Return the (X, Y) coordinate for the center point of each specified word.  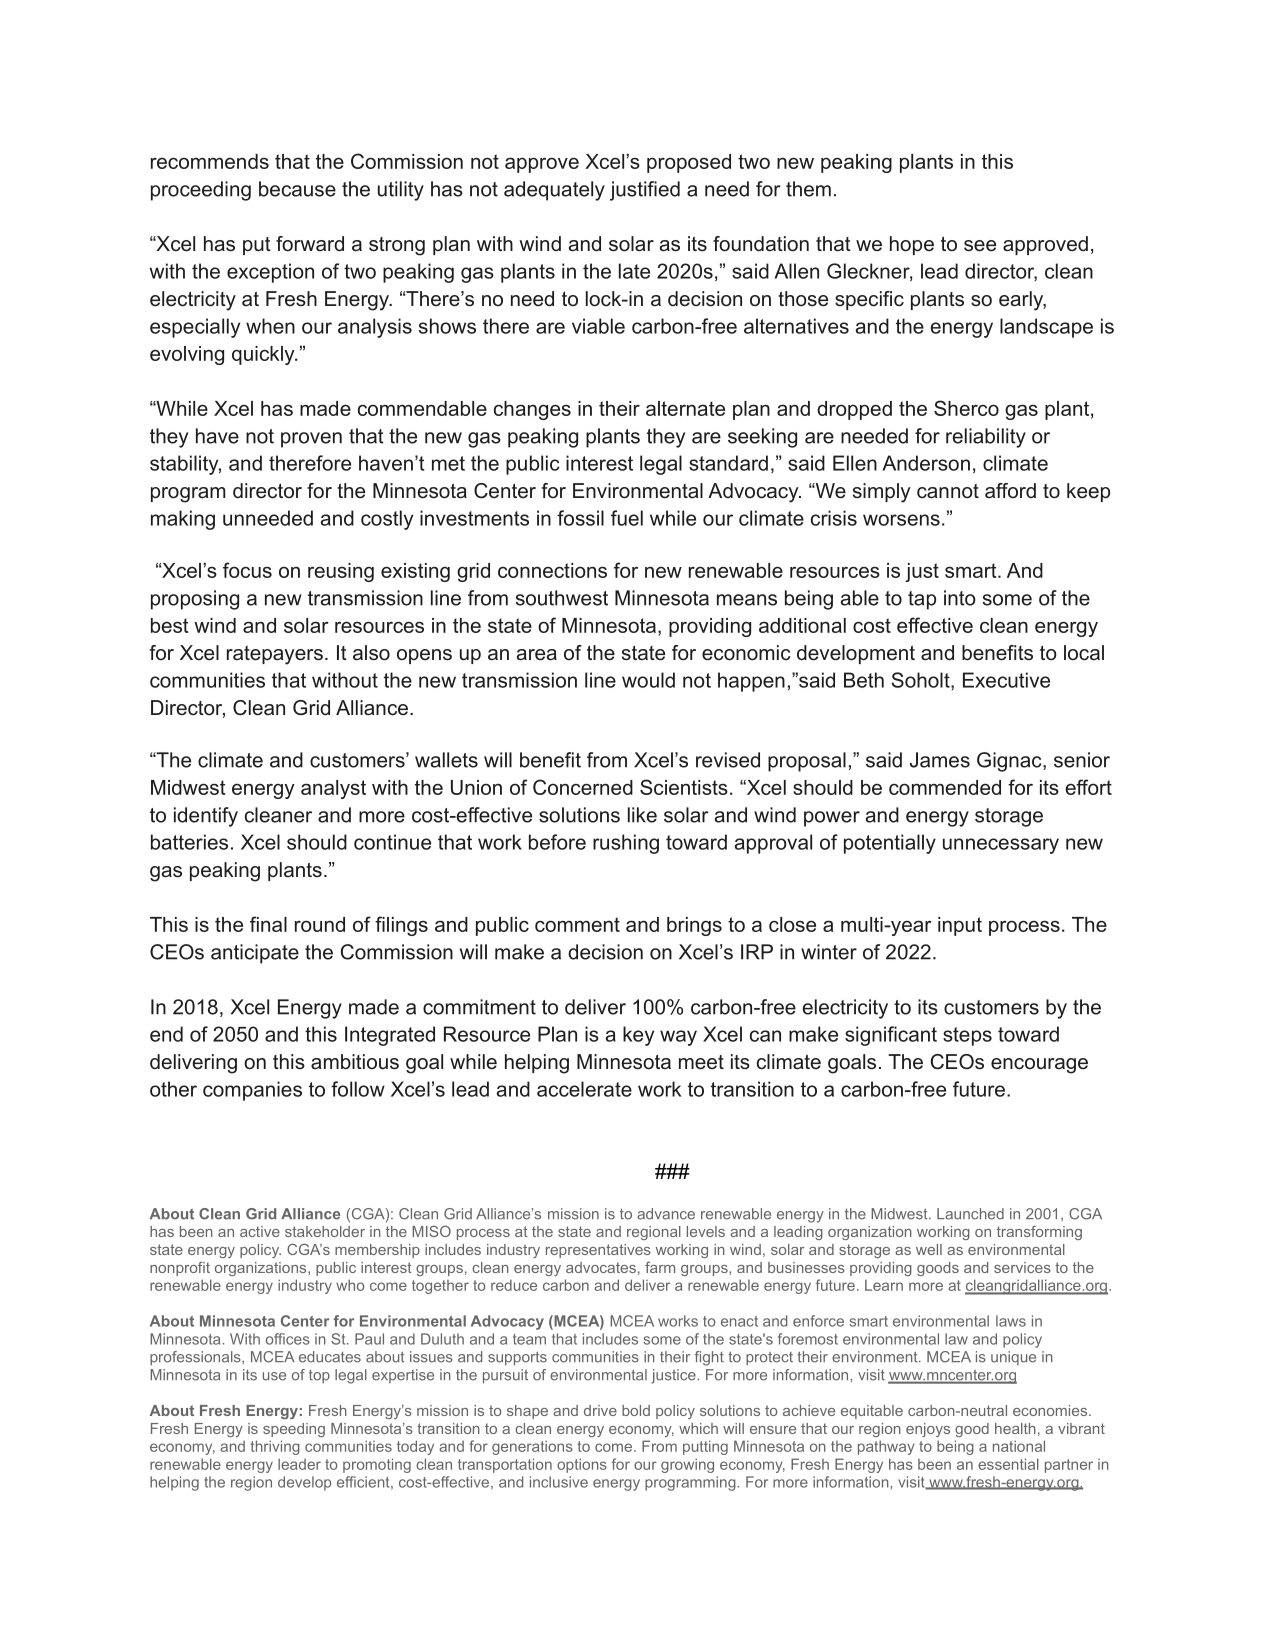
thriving (275, 1447)
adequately (554, 191)
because (297, 189)
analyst (333, 789)
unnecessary (1001, 846)
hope (912, 245)
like (642, 815)
